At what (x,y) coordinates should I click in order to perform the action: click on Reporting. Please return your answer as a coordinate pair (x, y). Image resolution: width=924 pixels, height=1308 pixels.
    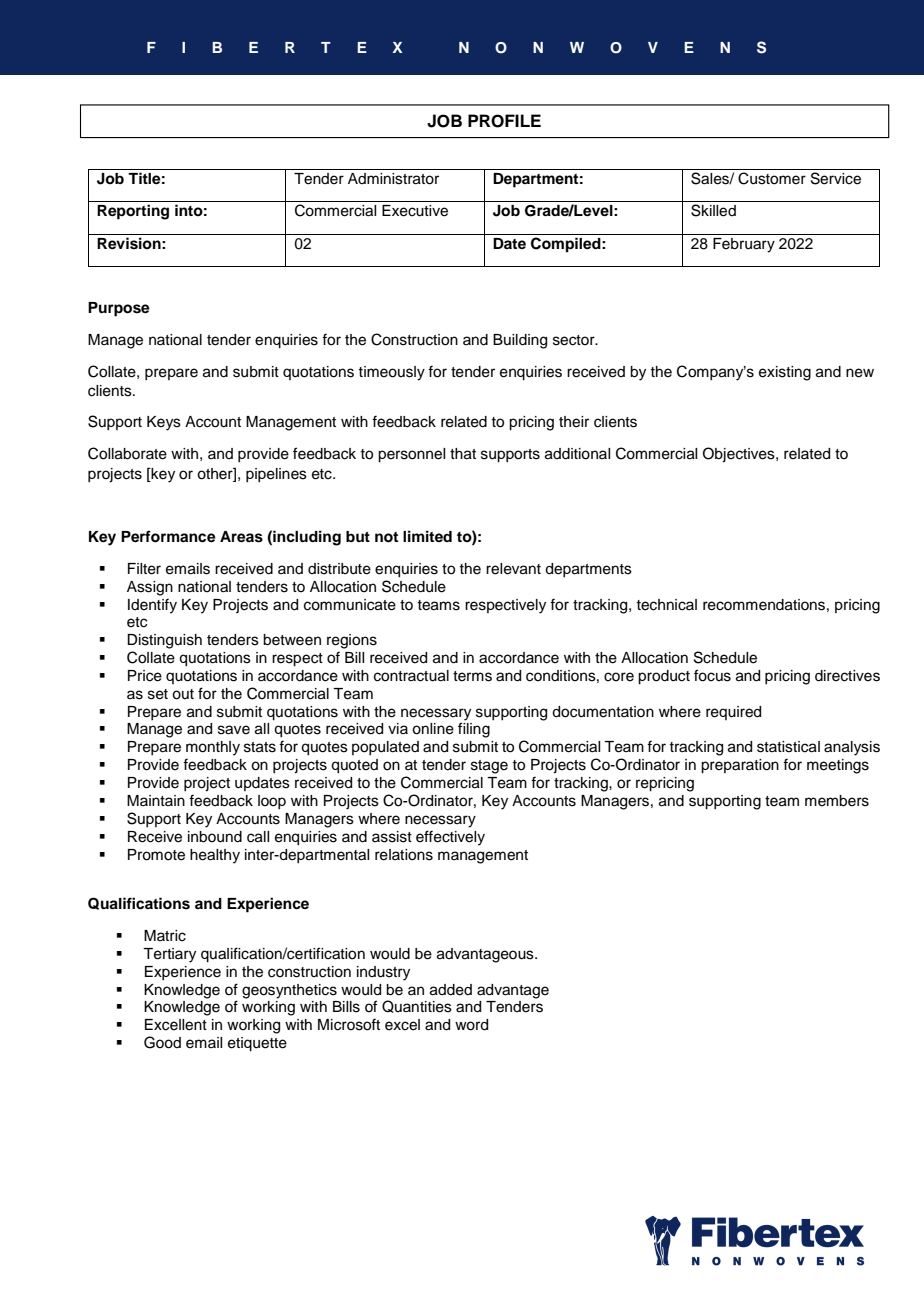
    Looking at the image, I should click on (133, 212).
